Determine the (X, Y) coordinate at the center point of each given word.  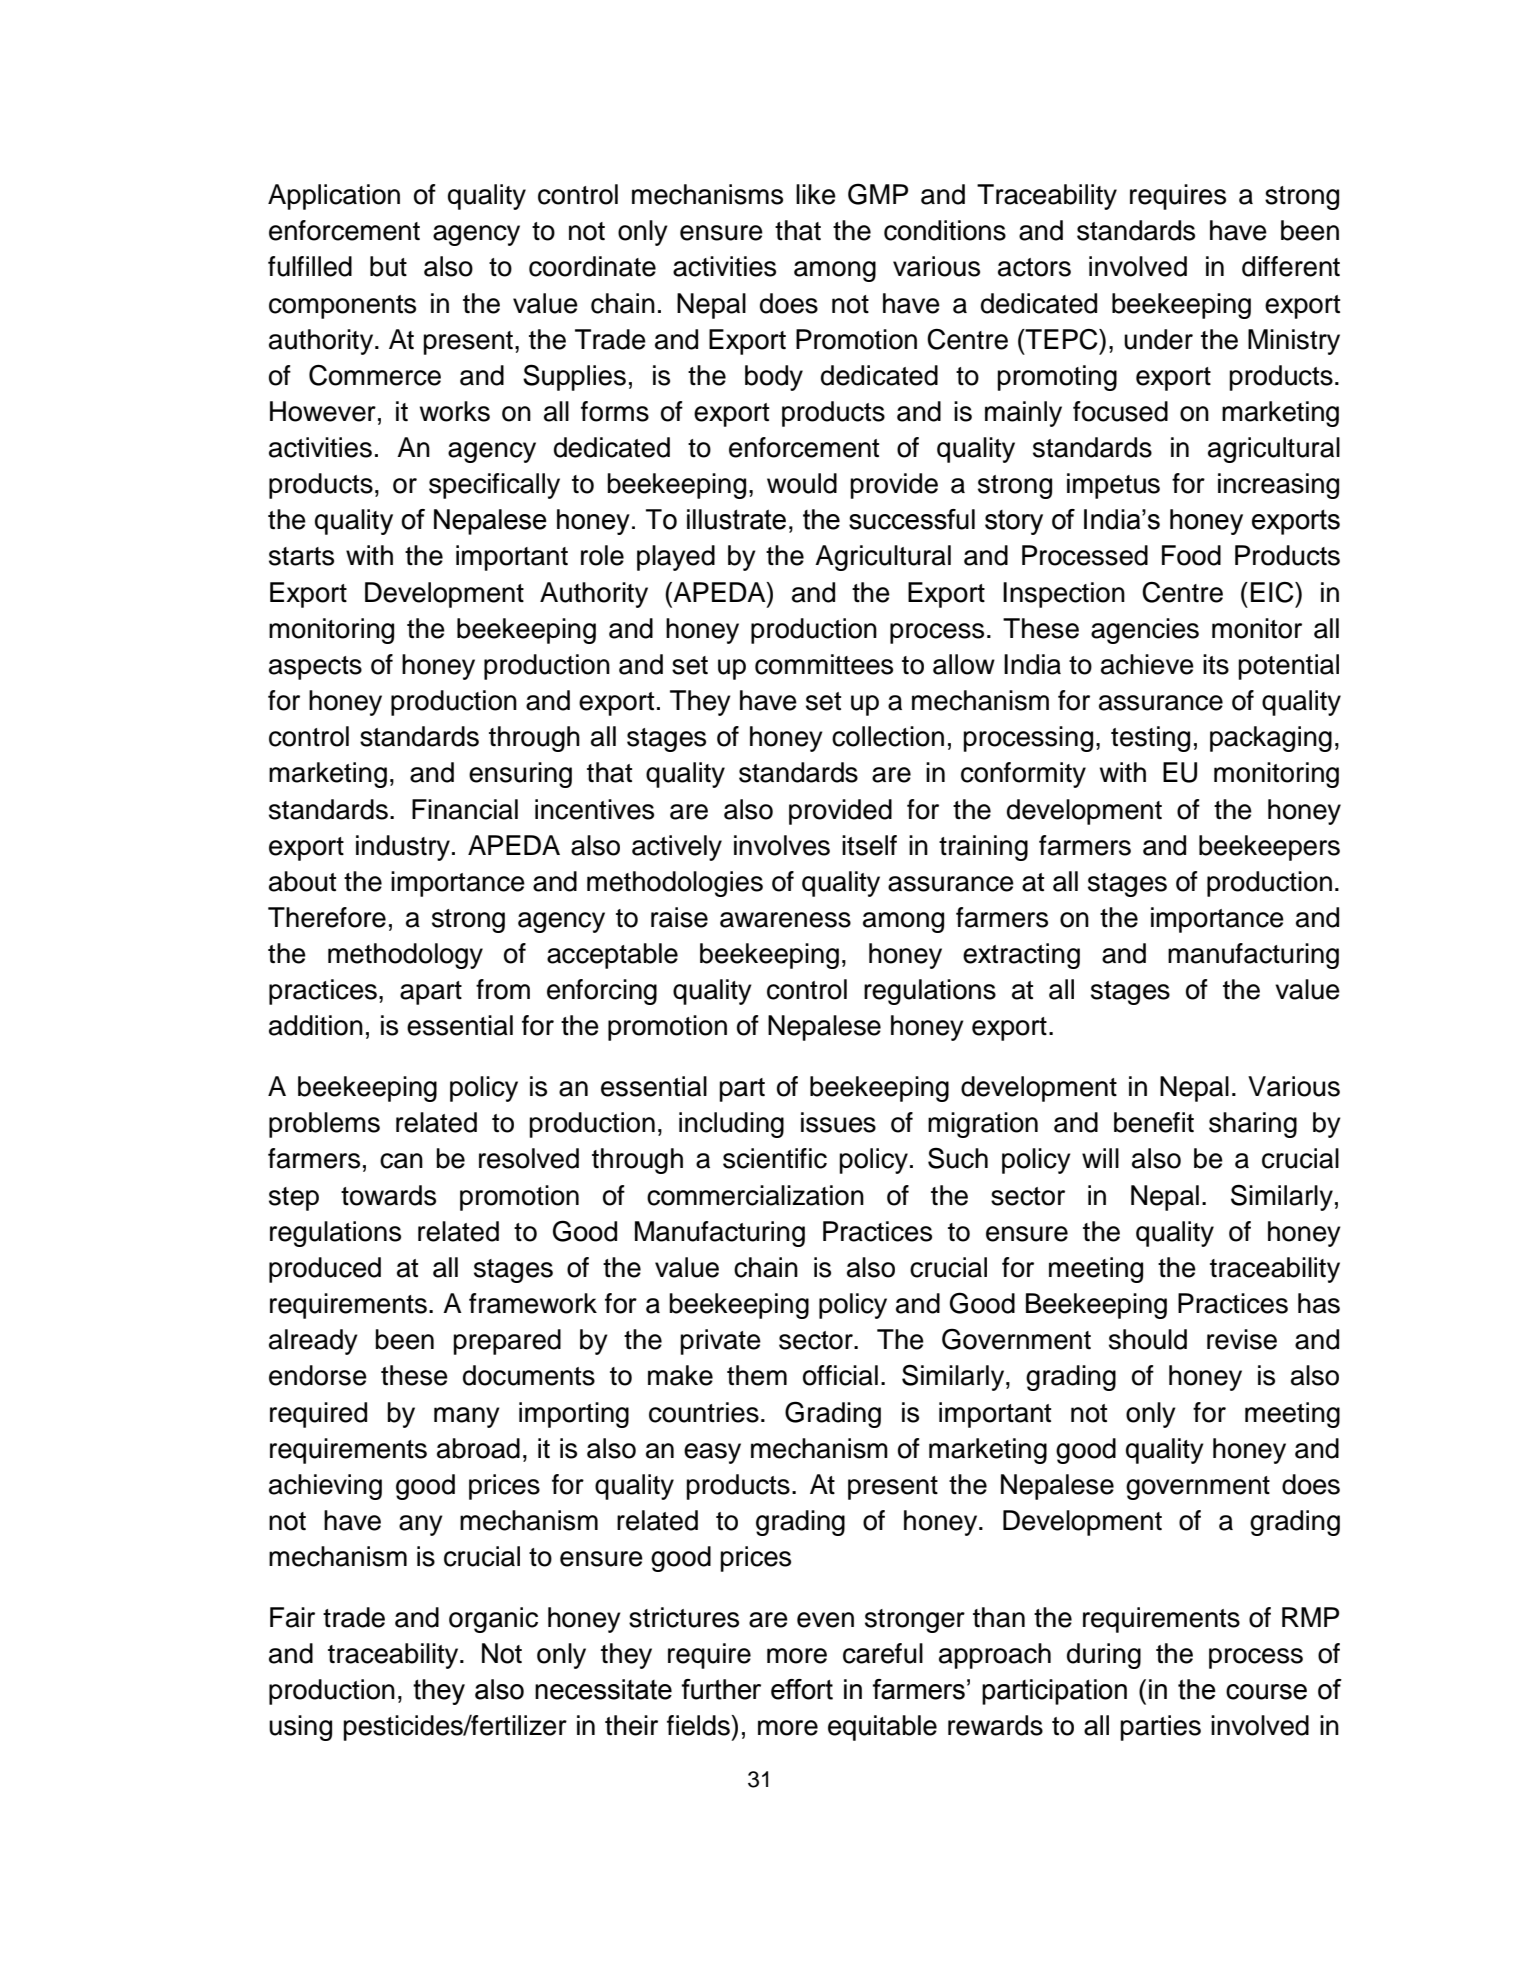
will (1100, 1158)
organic (493, 1620)
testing (1150, 739)
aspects (315, 668)
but (388, 266)
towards (388, 1195)
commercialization (755, 1195)
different (1291, 266)
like (816, 194)
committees (824, 664)
